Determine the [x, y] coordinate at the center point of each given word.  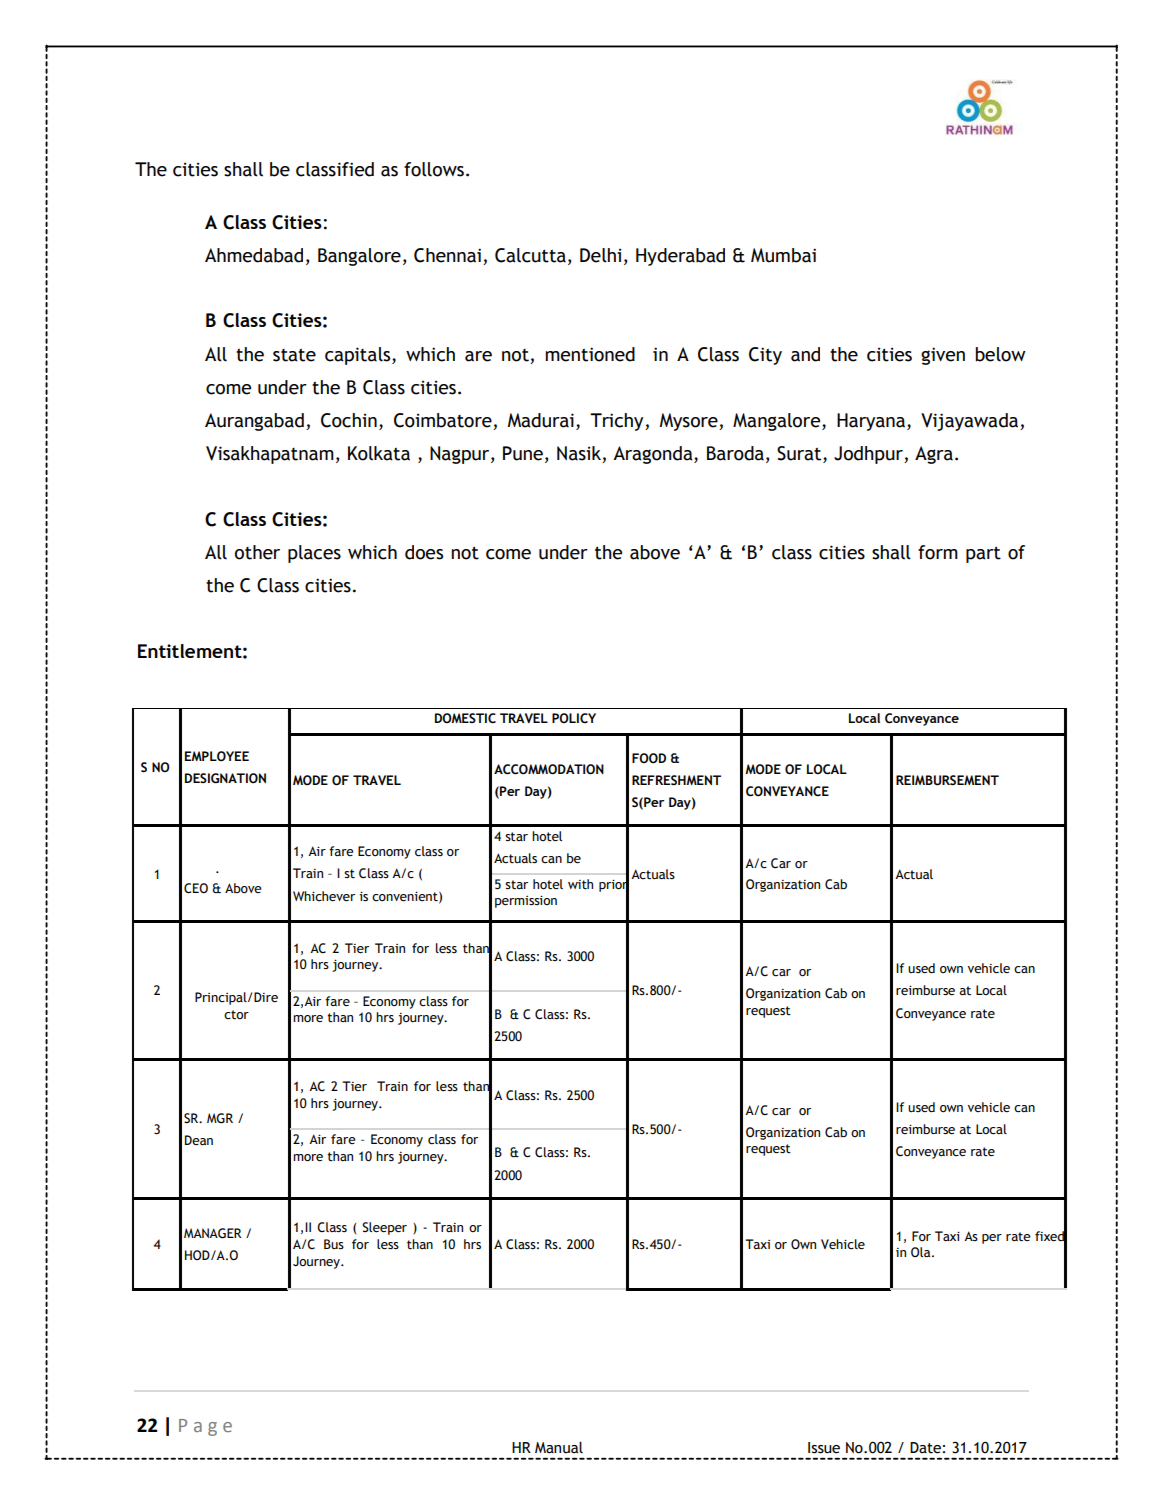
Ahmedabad [254, 255]
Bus [334, 1244]
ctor [236, 1015]
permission [526, 901]
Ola [922, 1252]
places [314, 554]
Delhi [601, 255]
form [938, 552]
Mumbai [783, 255]
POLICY [574, 718]
